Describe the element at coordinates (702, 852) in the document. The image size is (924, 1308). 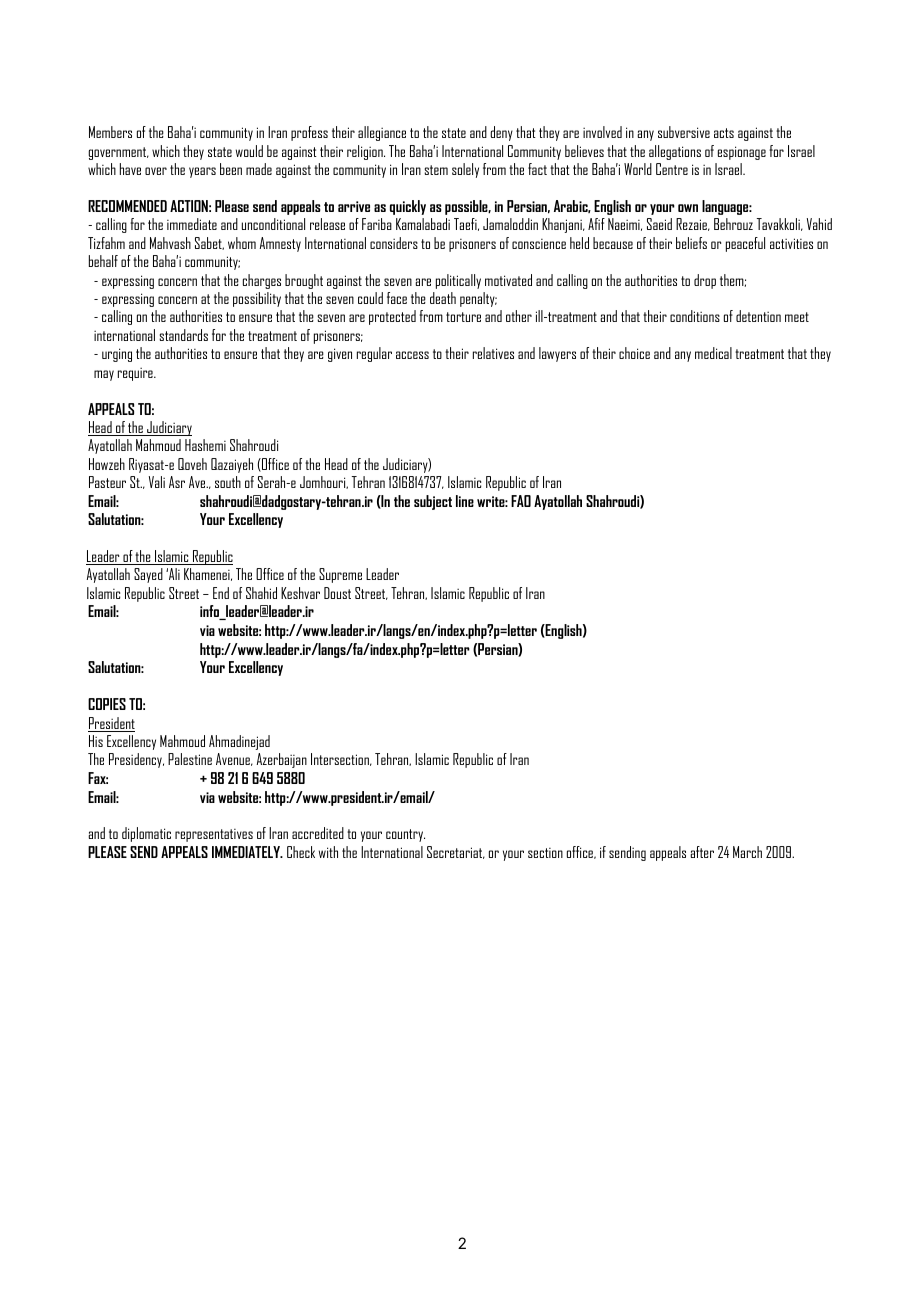
I see `after` at that location.
